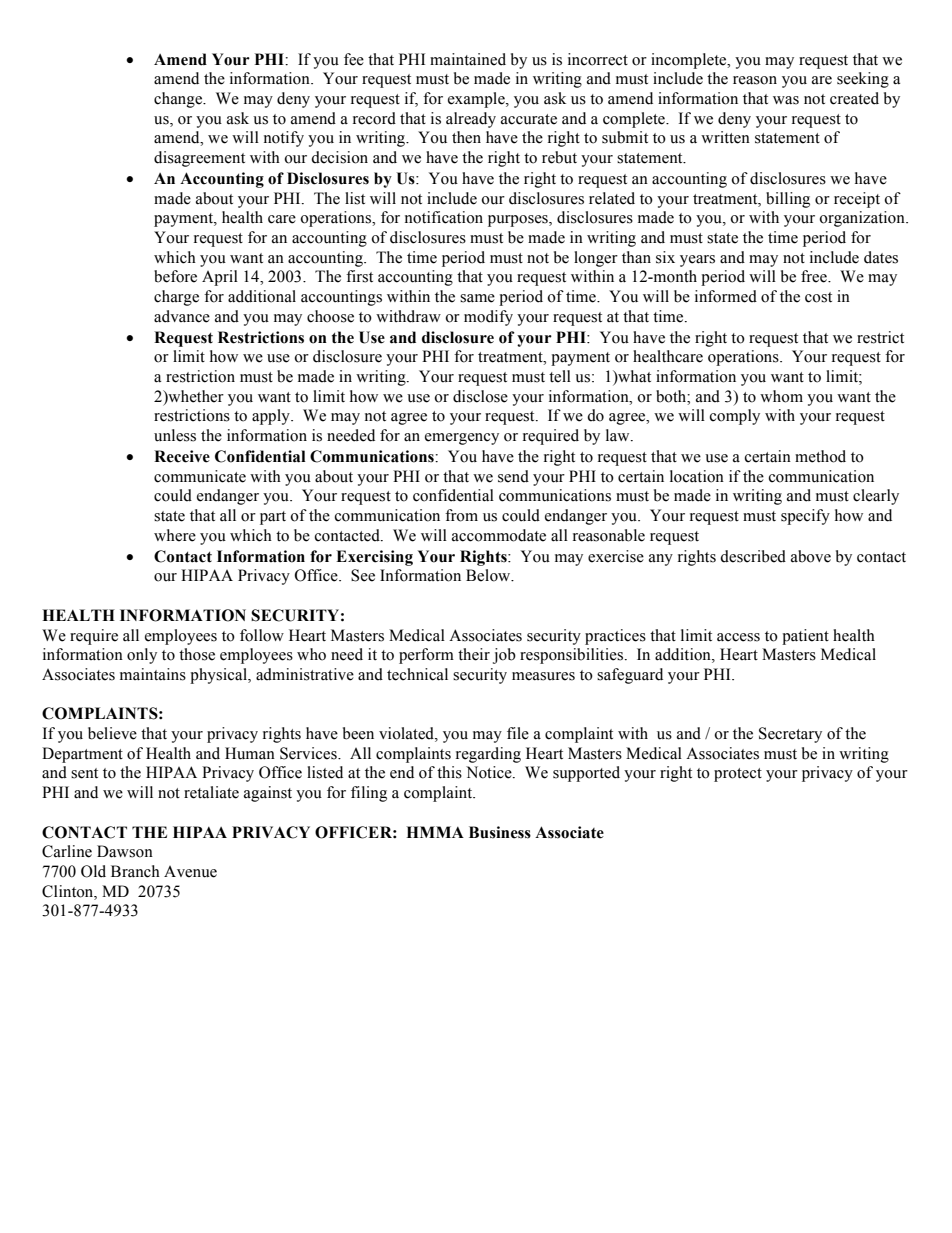 This page has height=1233, width=952. What do you see at coordinates (153, 674) in the page?
I see `maintains` at bounding box center [153, 674].
